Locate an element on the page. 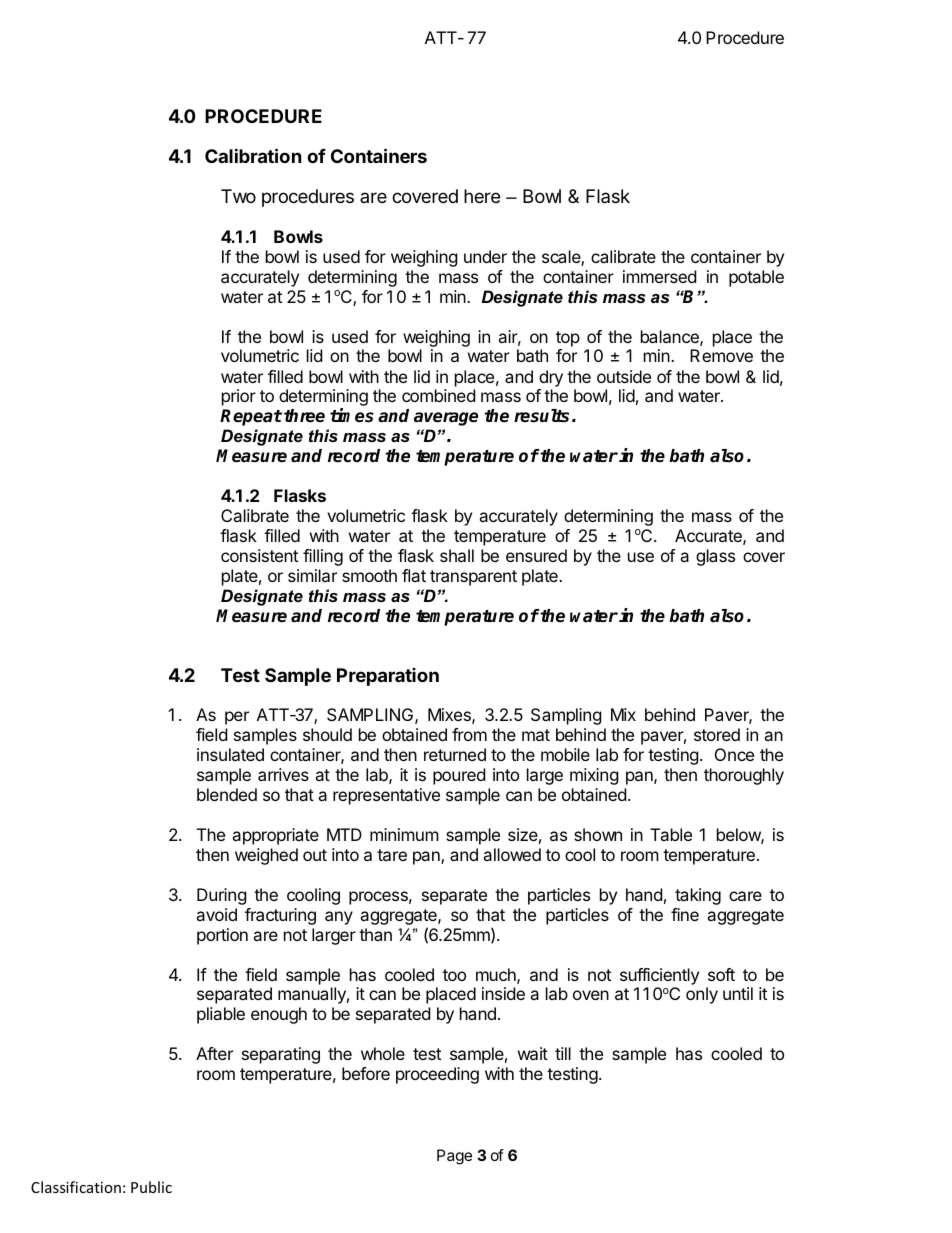 The height and width of the image is (1233, 952). Preparation is located at coordinates (388, 677).
